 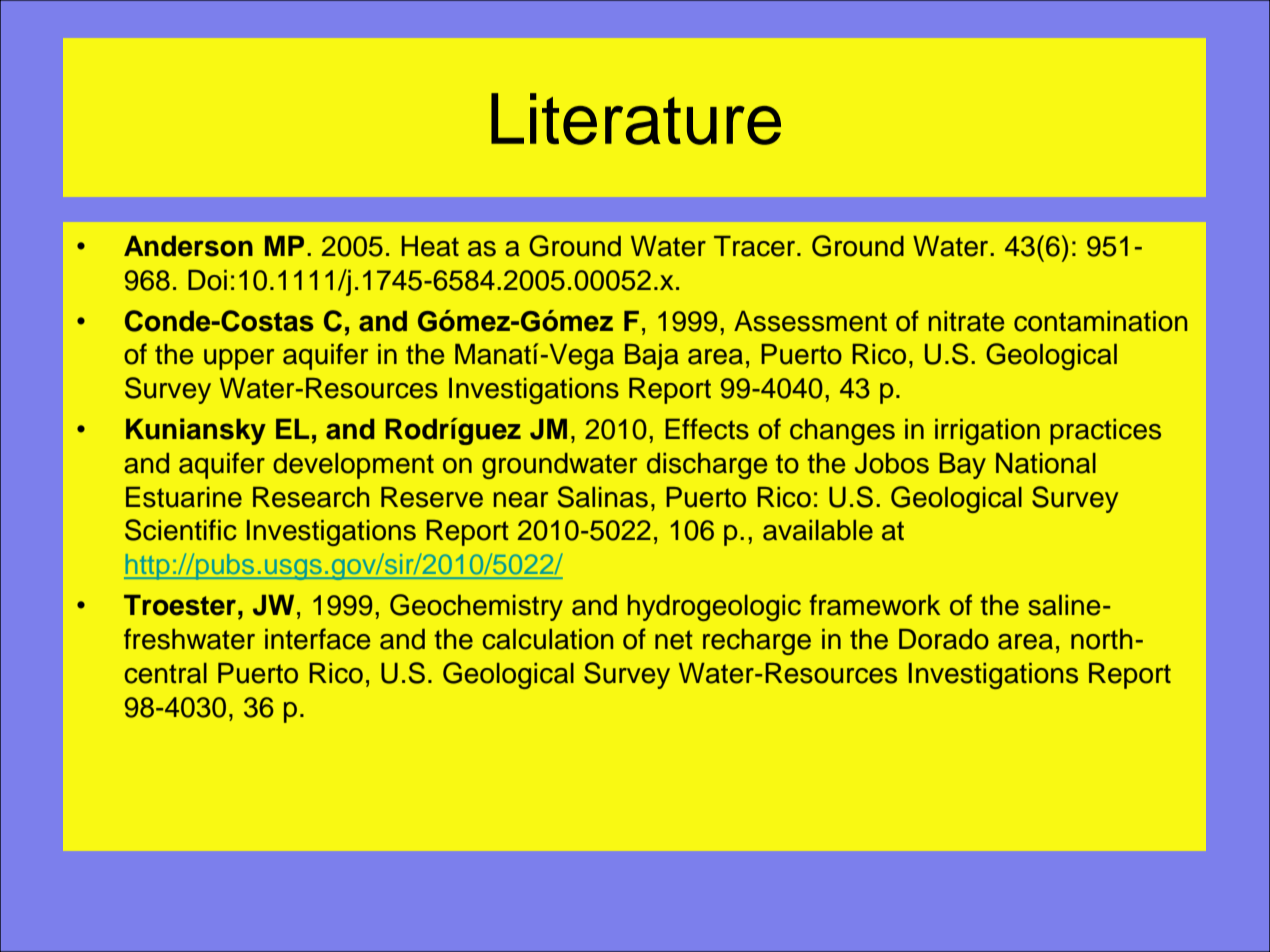 I want to click on Assessment, so click(x=810, y=321).
